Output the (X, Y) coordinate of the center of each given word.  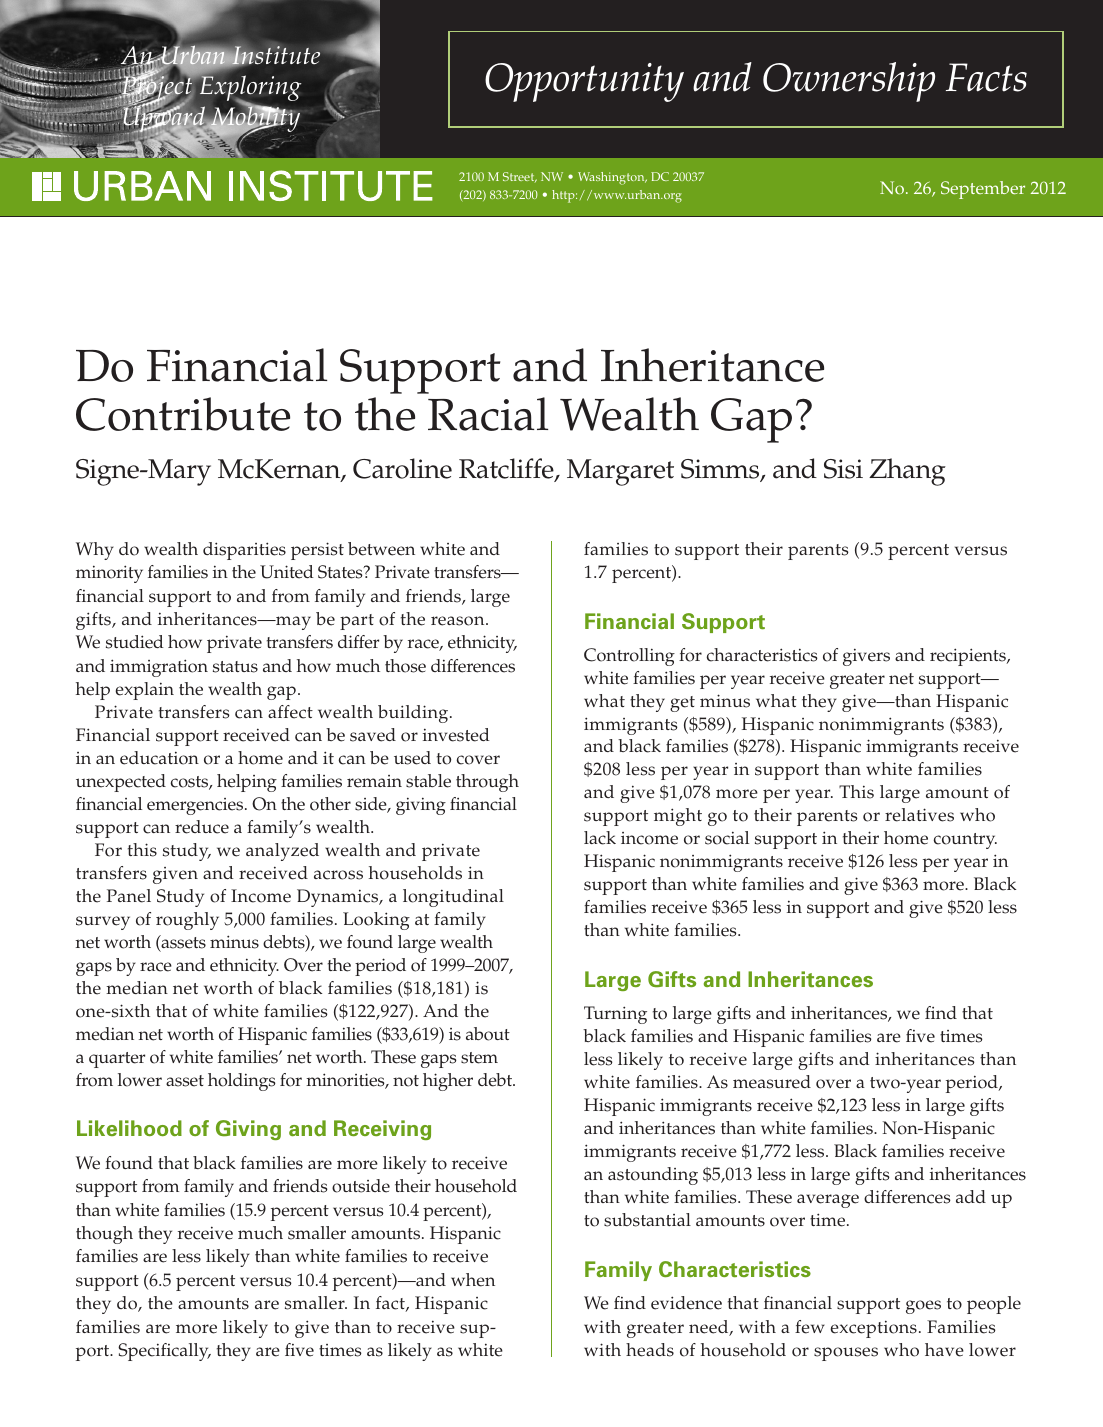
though (104, 1235)
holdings (242, 1082)
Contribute (183, 414)
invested (456, 735)
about (488, 1034)
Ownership (849, 82)
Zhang (907, 472)
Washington (612, 178)
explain (144, 691)
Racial (488, 414)
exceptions (873, 1329)
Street (520, 177)
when (473, 1280)
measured (772, 1082)
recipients (969, 657)
